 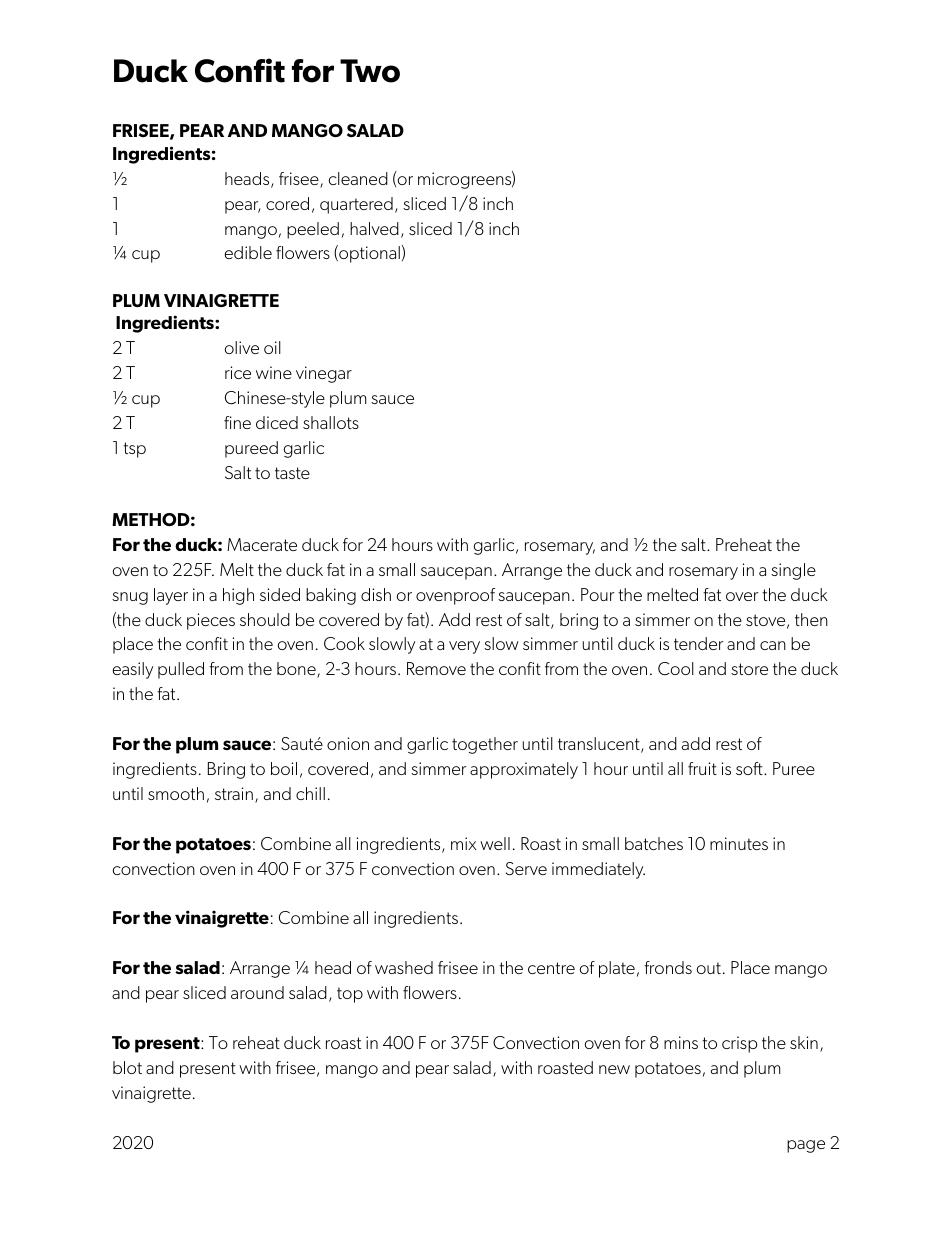 What do you see at coordinates (358, 178) in the page?
I see `cleaned` at bounding box center [358, 178].
